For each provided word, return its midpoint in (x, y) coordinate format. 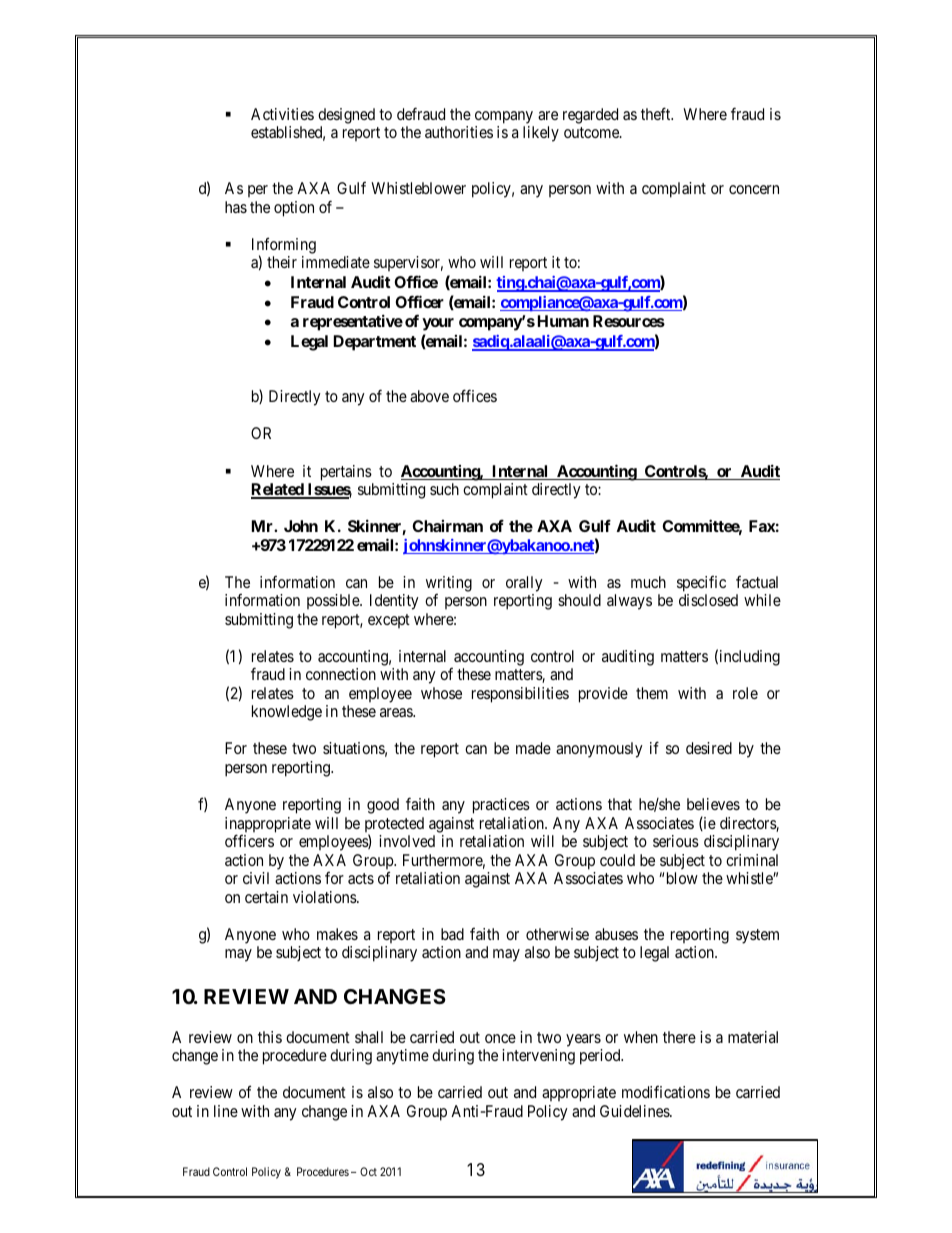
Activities (282, 114)
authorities (459, 132)
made (533, 748)
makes (337, 934)
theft (657, 113)
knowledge (287, 713)
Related (278, 490)
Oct (368, 1171)
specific (701, 584)
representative (353, 322)
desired (709, 748)
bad (452, 934)
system (757, 936)
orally (524, 584)
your (438, 324)
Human (563, 321)
